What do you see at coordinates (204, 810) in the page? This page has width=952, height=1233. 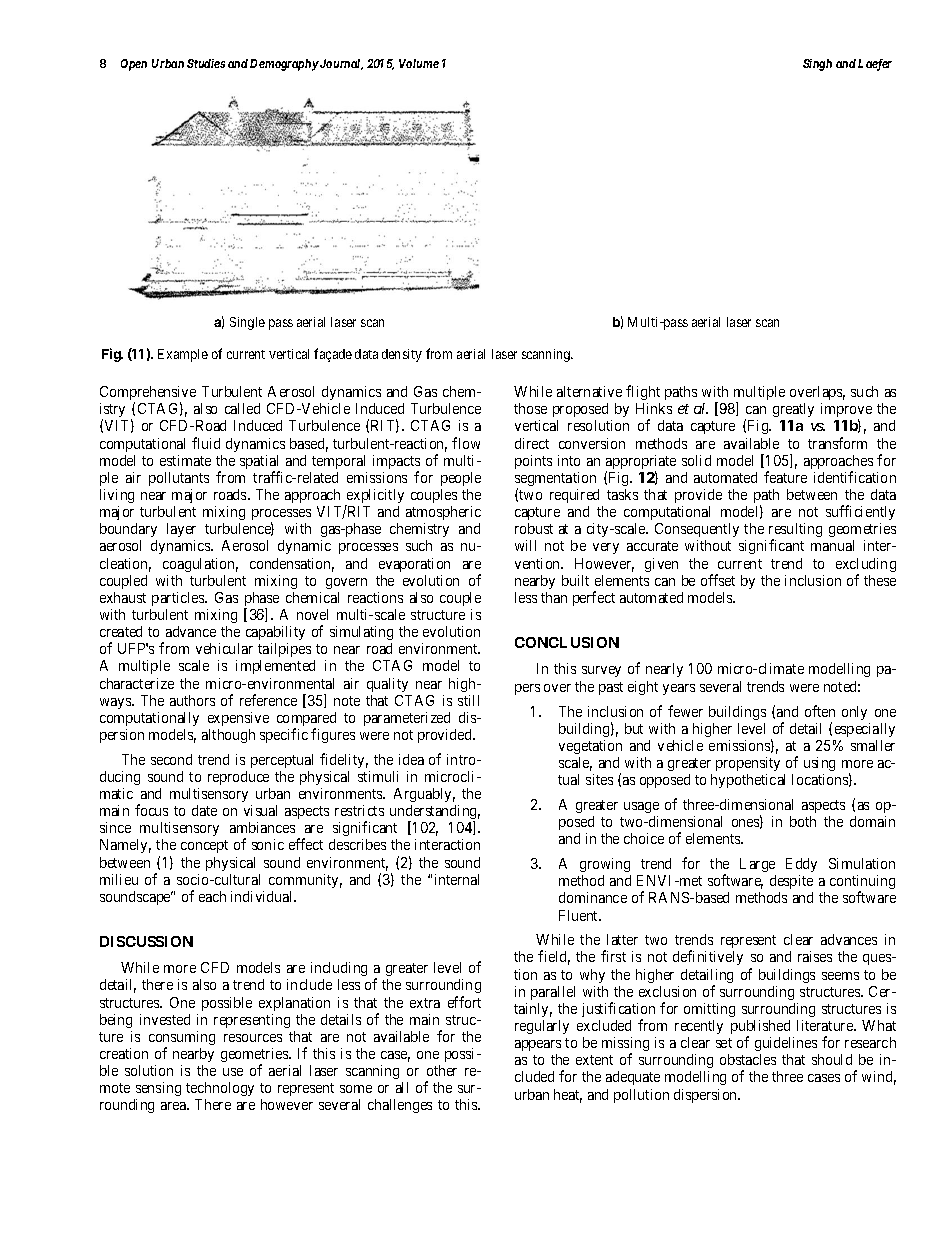 I see `date` at bounding box center [204, 810].
